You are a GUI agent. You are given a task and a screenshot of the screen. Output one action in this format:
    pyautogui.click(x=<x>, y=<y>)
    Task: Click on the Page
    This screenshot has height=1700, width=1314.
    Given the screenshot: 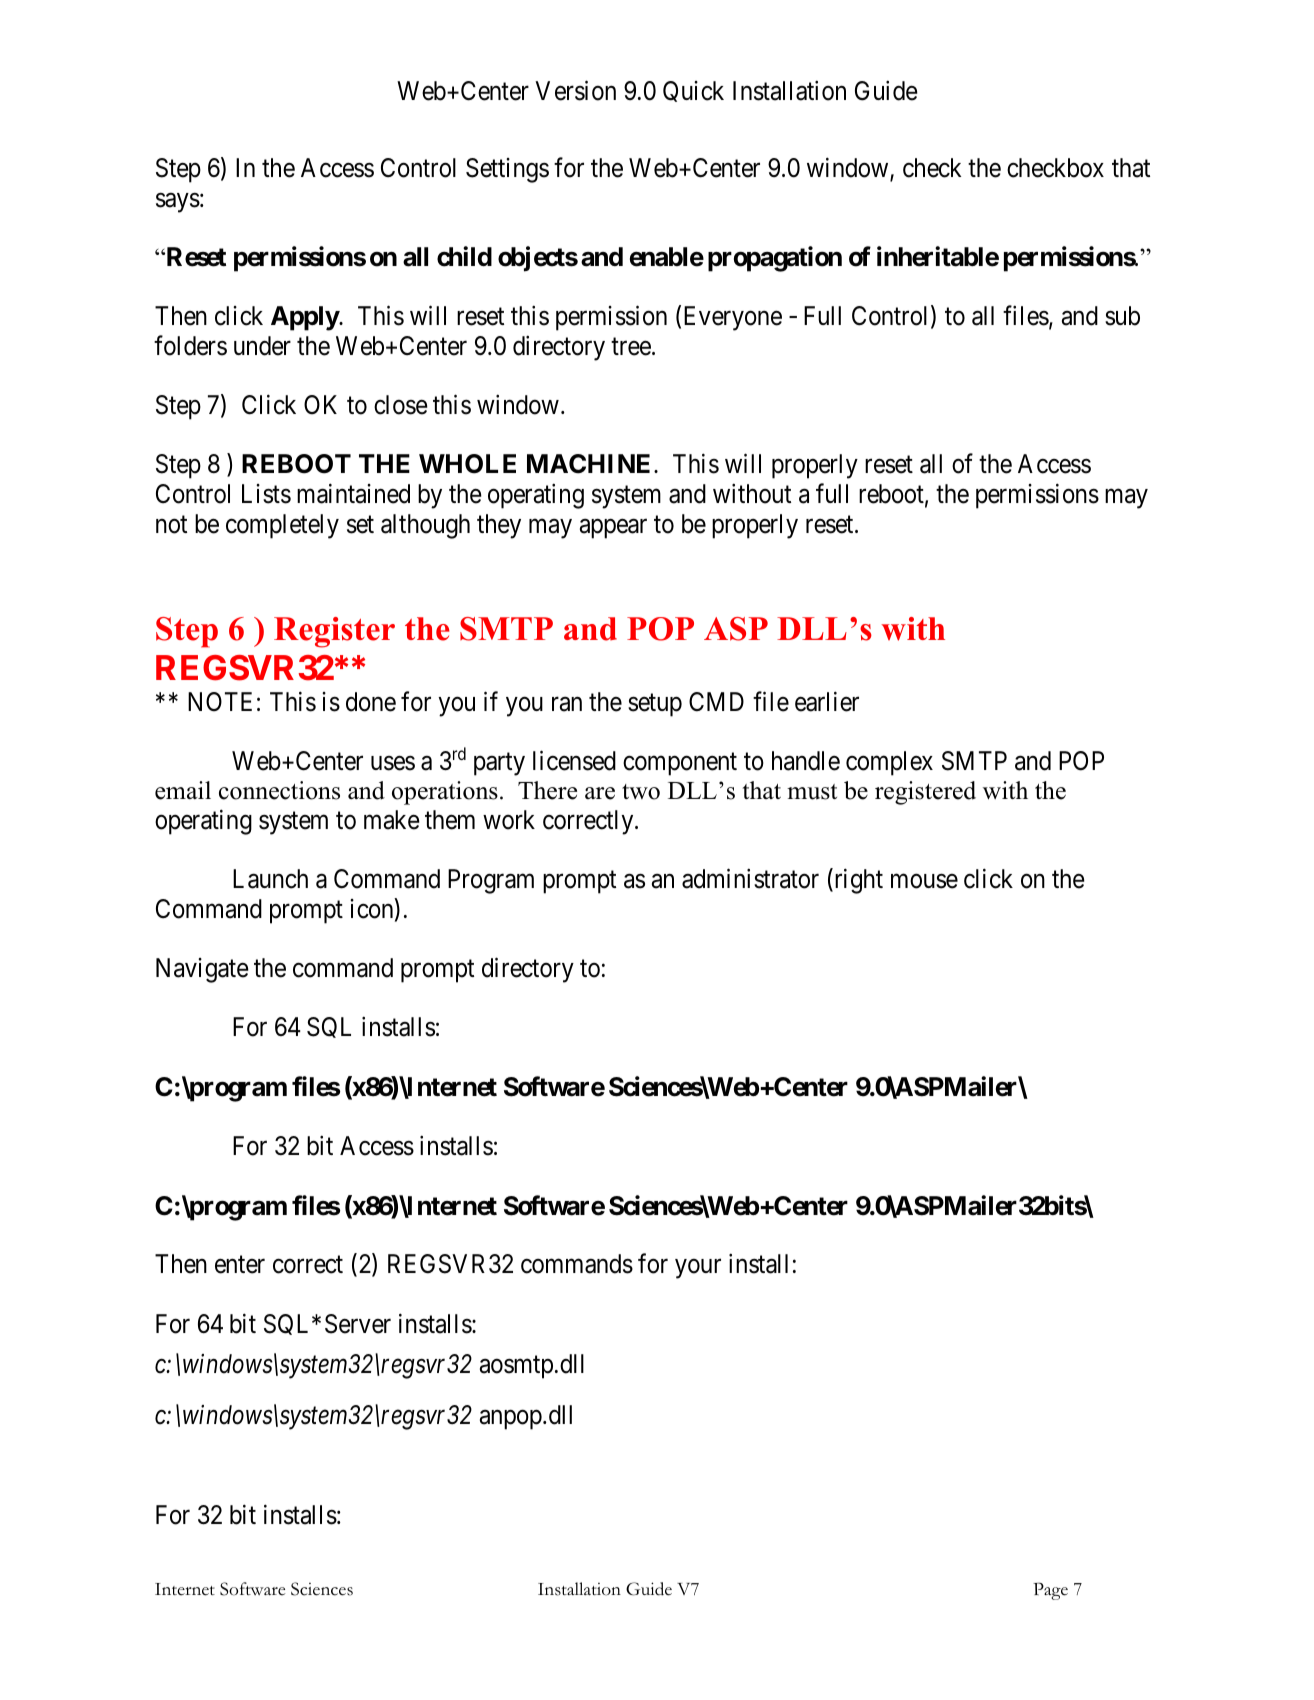 What is the action you would take?
    pyautogui.click(x=1050, y=1591)
